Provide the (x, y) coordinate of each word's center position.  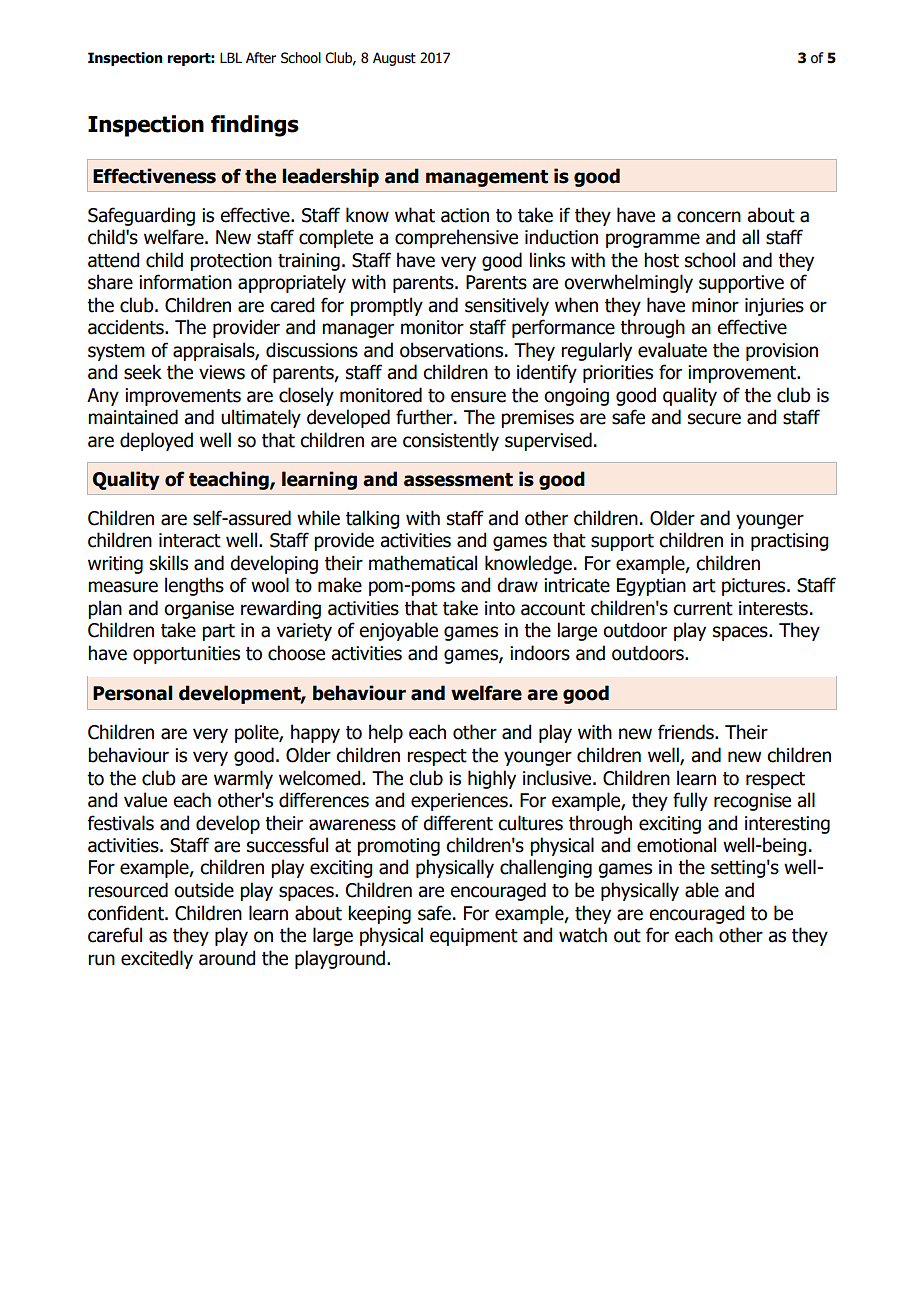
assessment (458, 480)
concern (709, 217)
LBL (231, 57)
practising (789, 542)
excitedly (157, 959)
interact (190, 540)
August (394, 59)
